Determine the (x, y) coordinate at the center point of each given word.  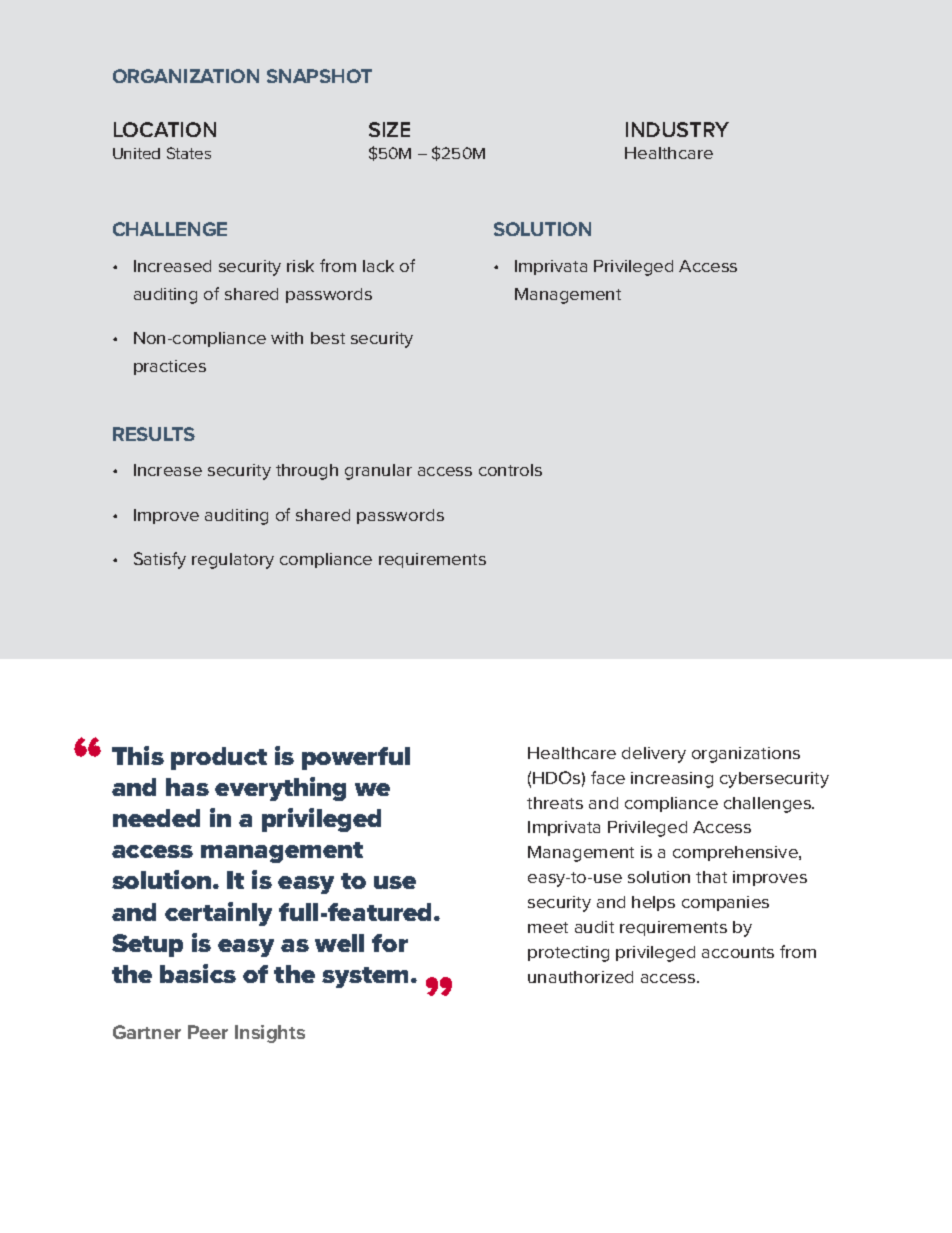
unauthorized (580, 977)
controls (510, 470)
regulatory (233, 561)
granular (378, 472)
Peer (208, 1032)
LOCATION (165, 129)
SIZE (389, 129)
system (367, 977)
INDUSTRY (677, 129)
